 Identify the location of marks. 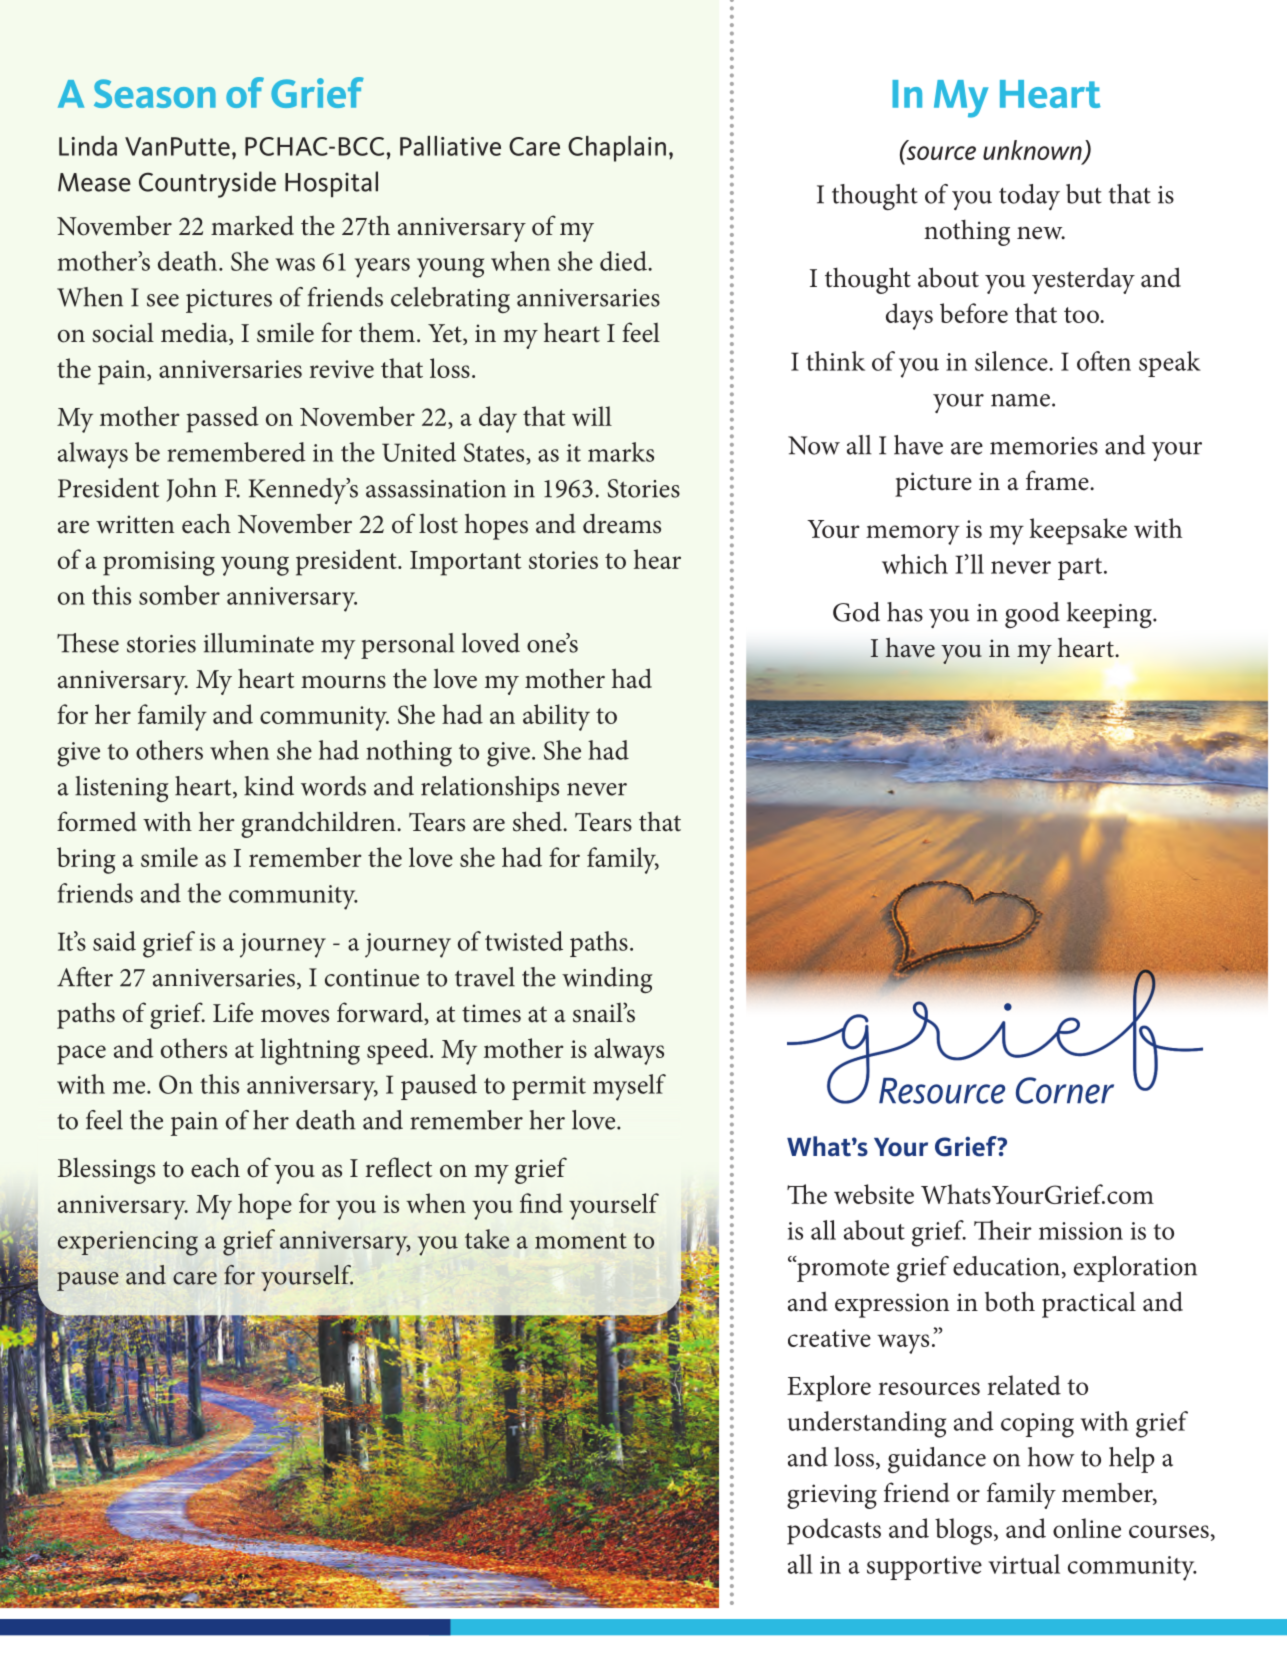
(621, 452).
